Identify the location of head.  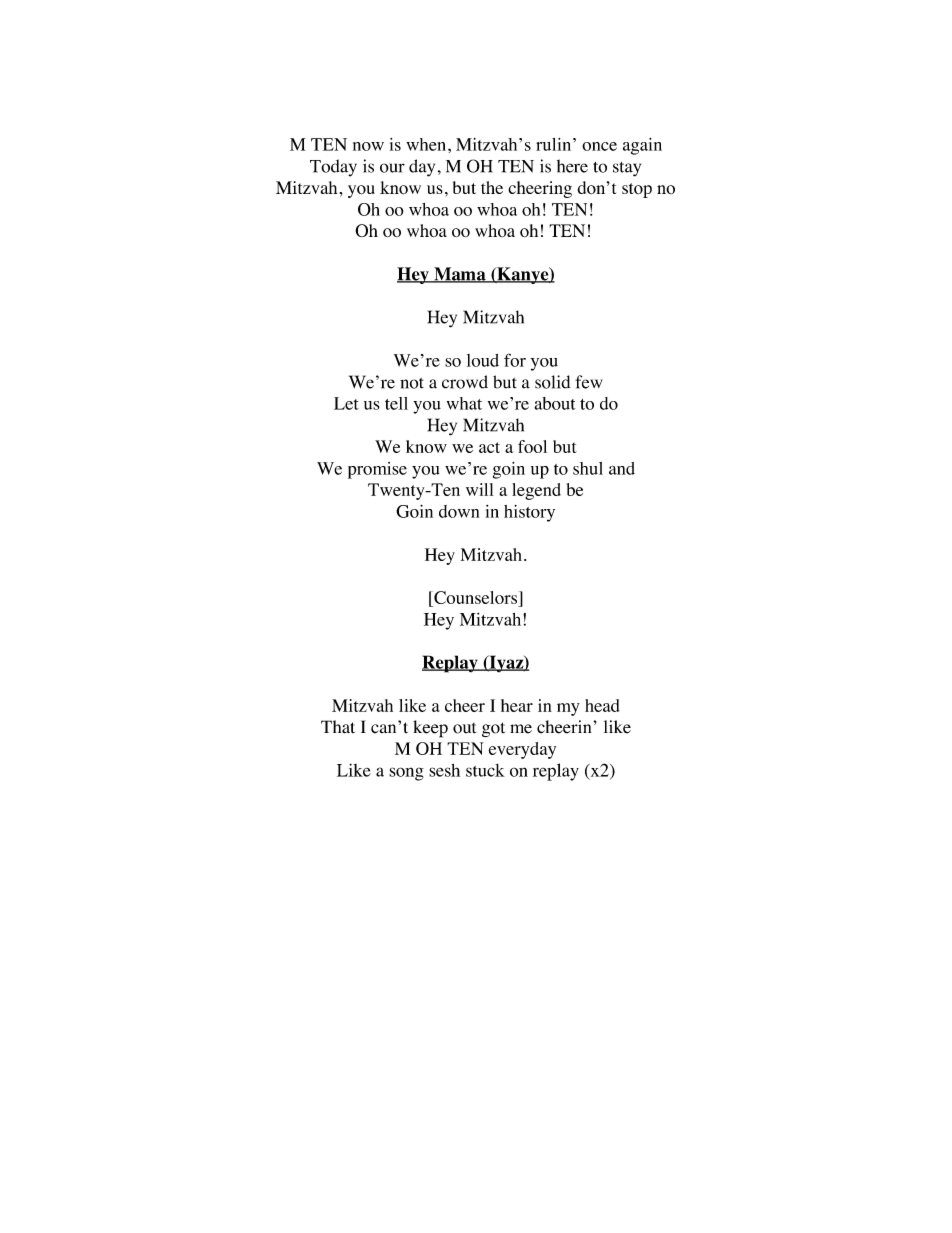
(602, 705).
